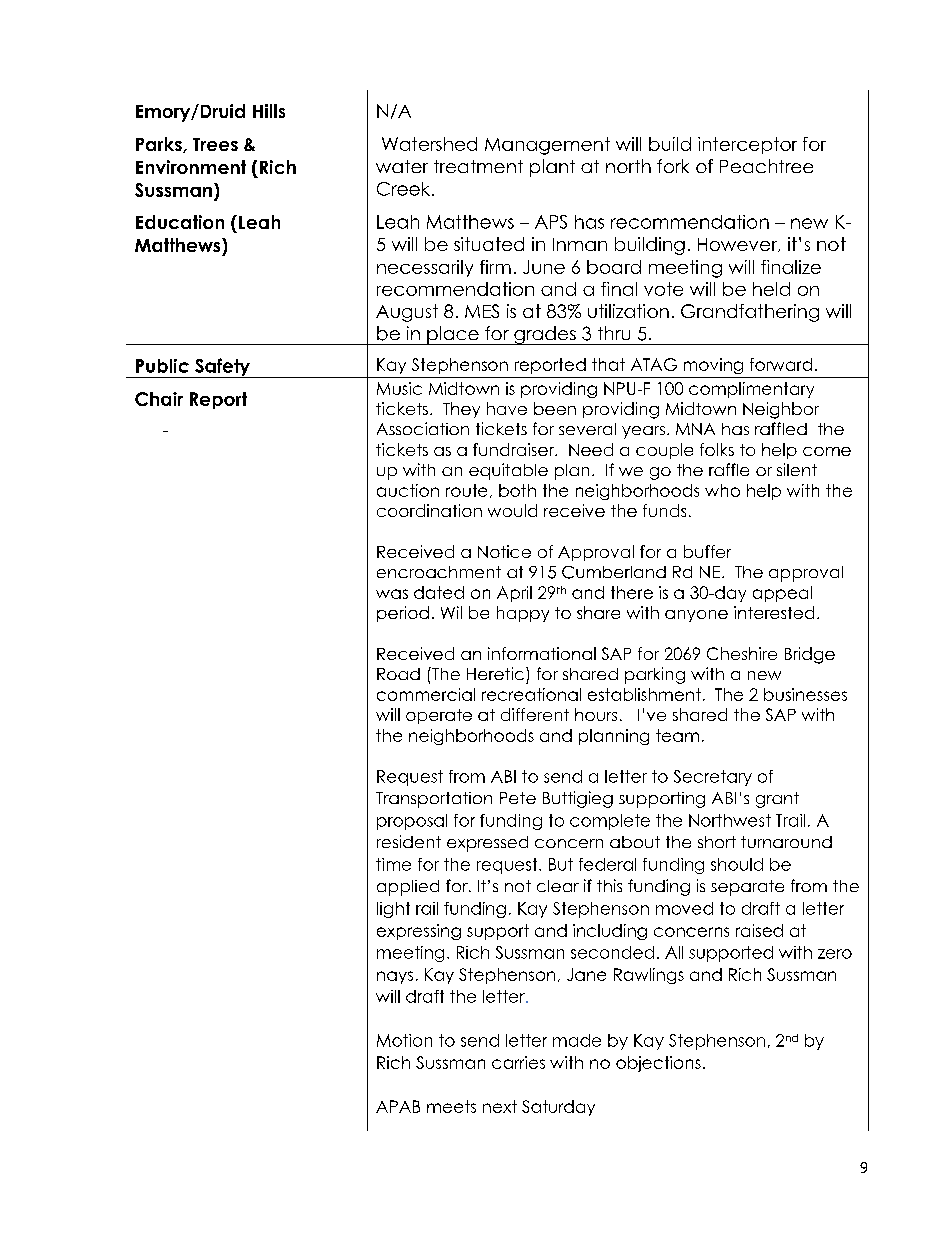 The width and height of the image is (952, 1233). What do you see at coordinates (523, 614) in the image?
I see `happy` at bounding box center [523, 614].
